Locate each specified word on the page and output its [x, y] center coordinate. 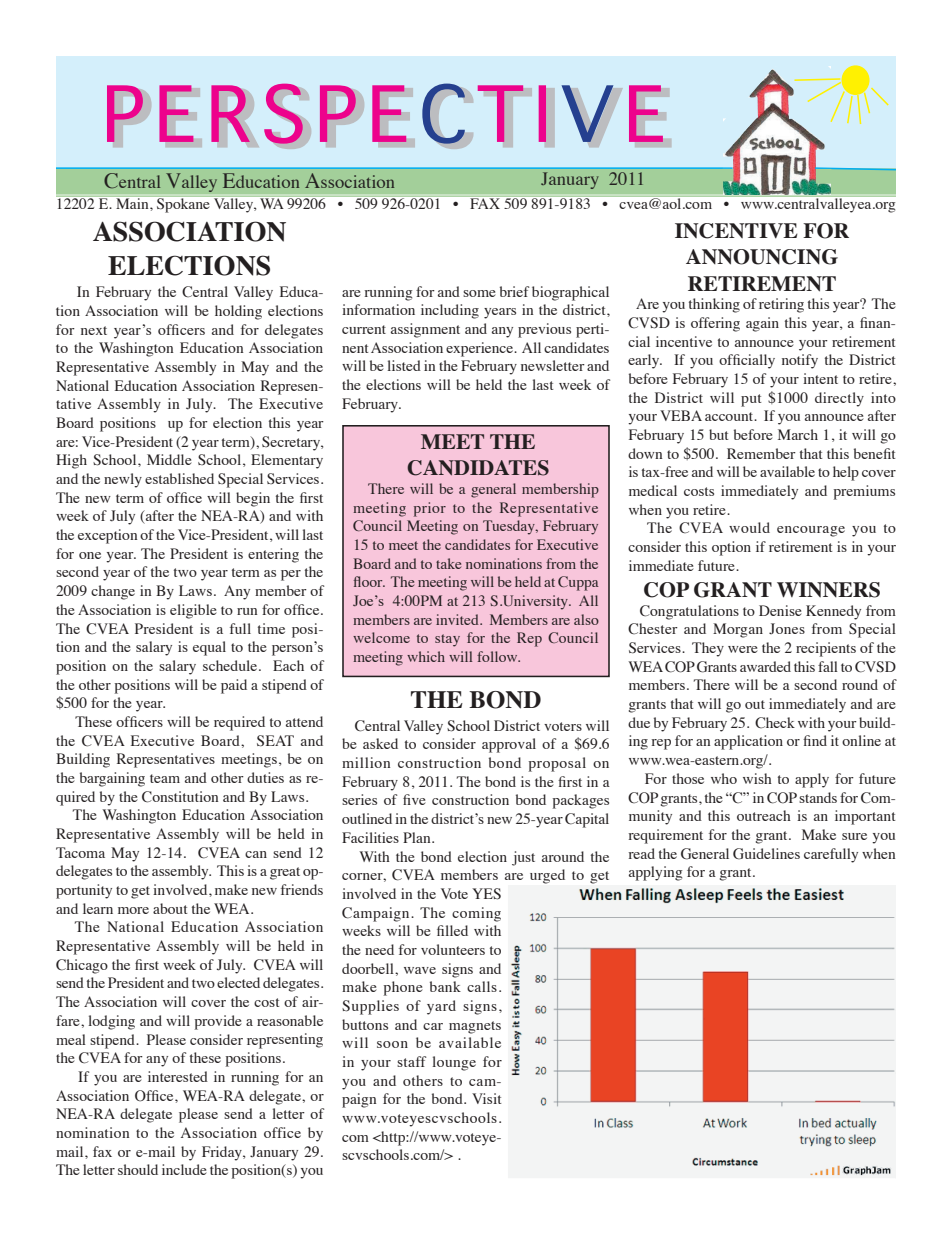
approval [509, 745]
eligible [193, 611]
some [479, 293]
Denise [780, 610]
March [798, 434]
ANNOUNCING [762, 257]
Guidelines [766, 854]
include [184, 1169]
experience [480, 349]
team [165, 778]
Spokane [183, 205]
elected [238, 982]
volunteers [453, 949]
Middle [169, 459]
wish [757, 778]
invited [458, 619]
